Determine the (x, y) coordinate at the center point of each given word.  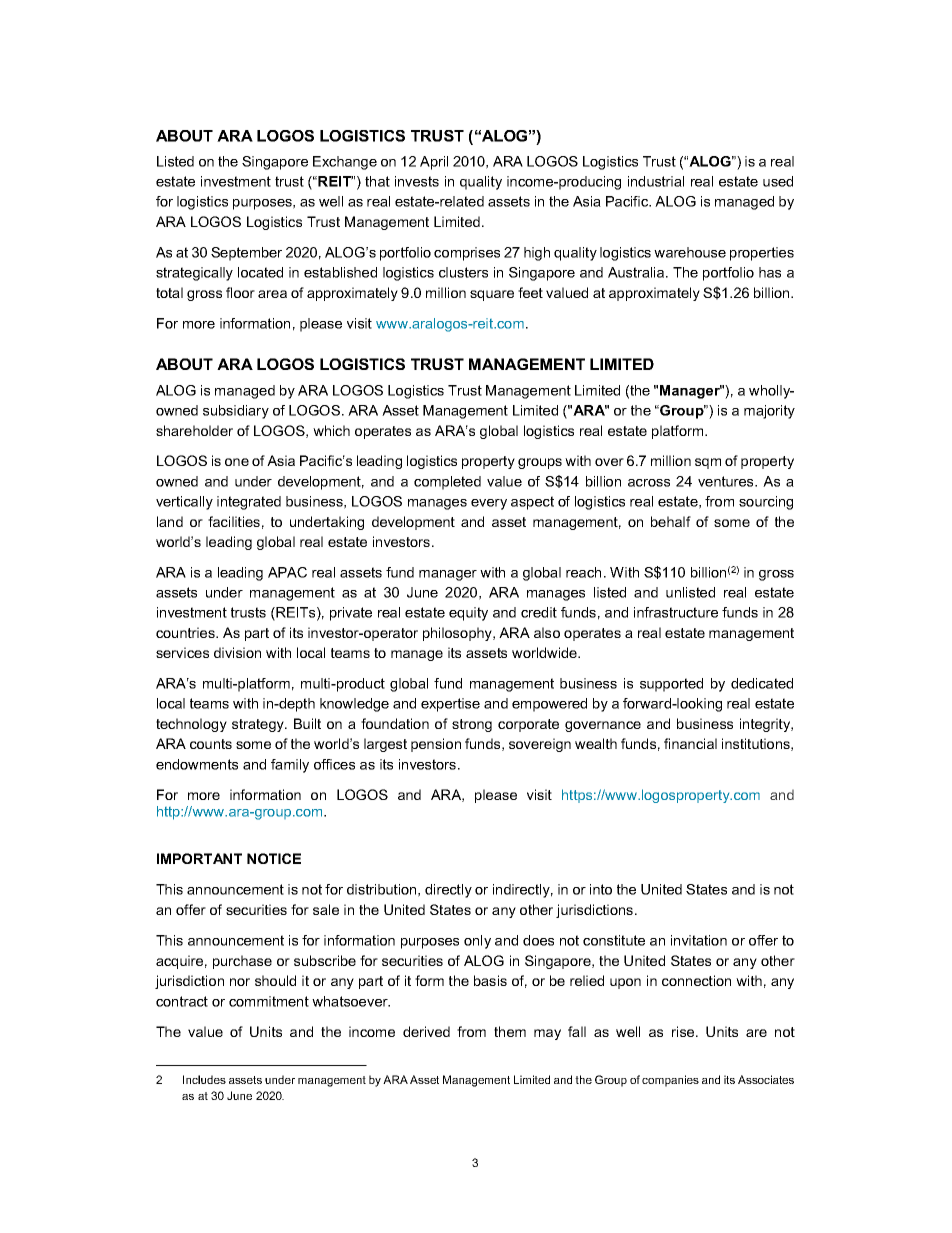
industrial (656, 181)
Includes (204, 1079)
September (246, 254)
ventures (727, 481)
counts (211, 744)
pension (436, 745)
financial (690, 743)
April (434, 163)
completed (447, 483)
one (237, 462)
